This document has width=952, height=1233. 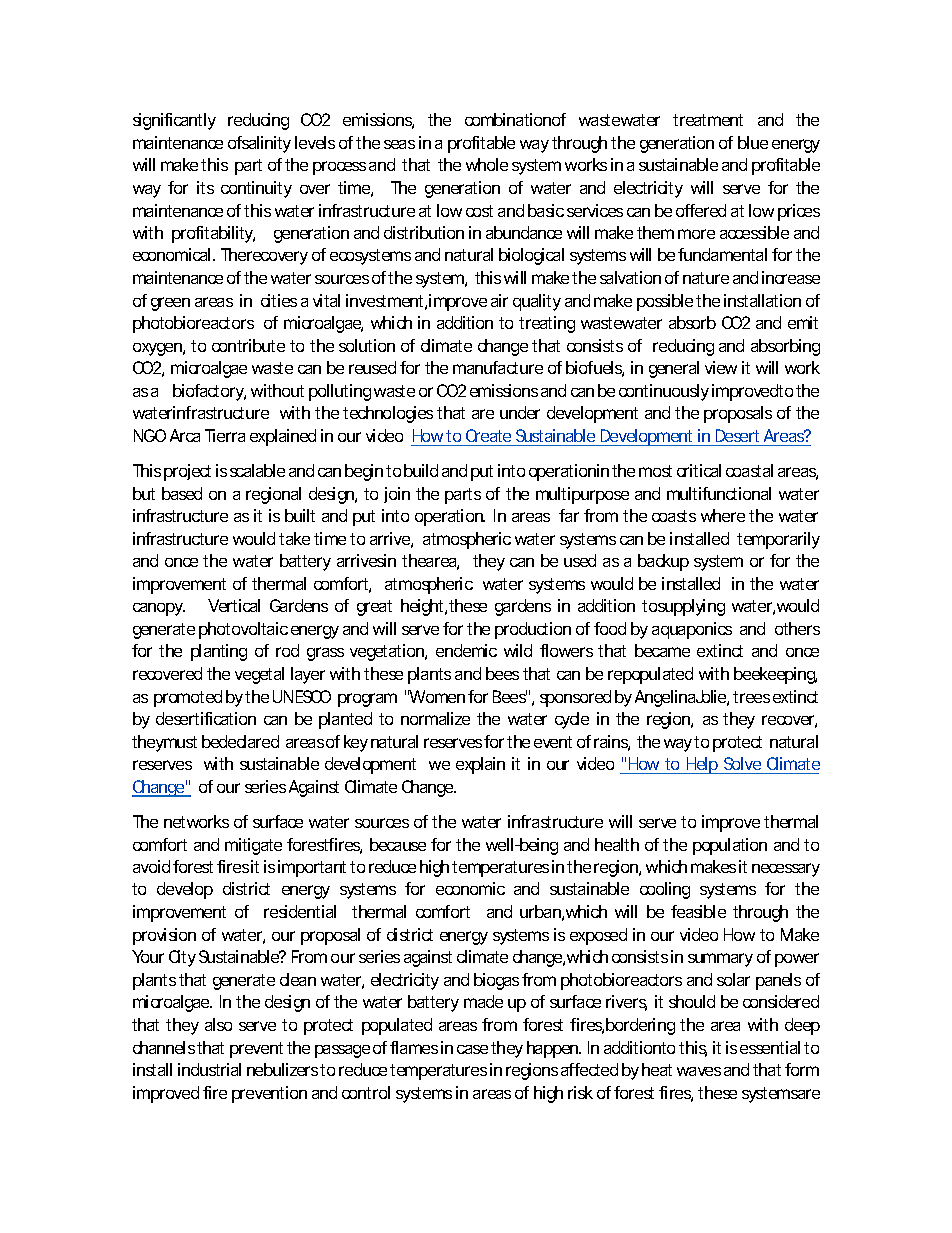 I want to click on whole, so click(x=487, y=164).
